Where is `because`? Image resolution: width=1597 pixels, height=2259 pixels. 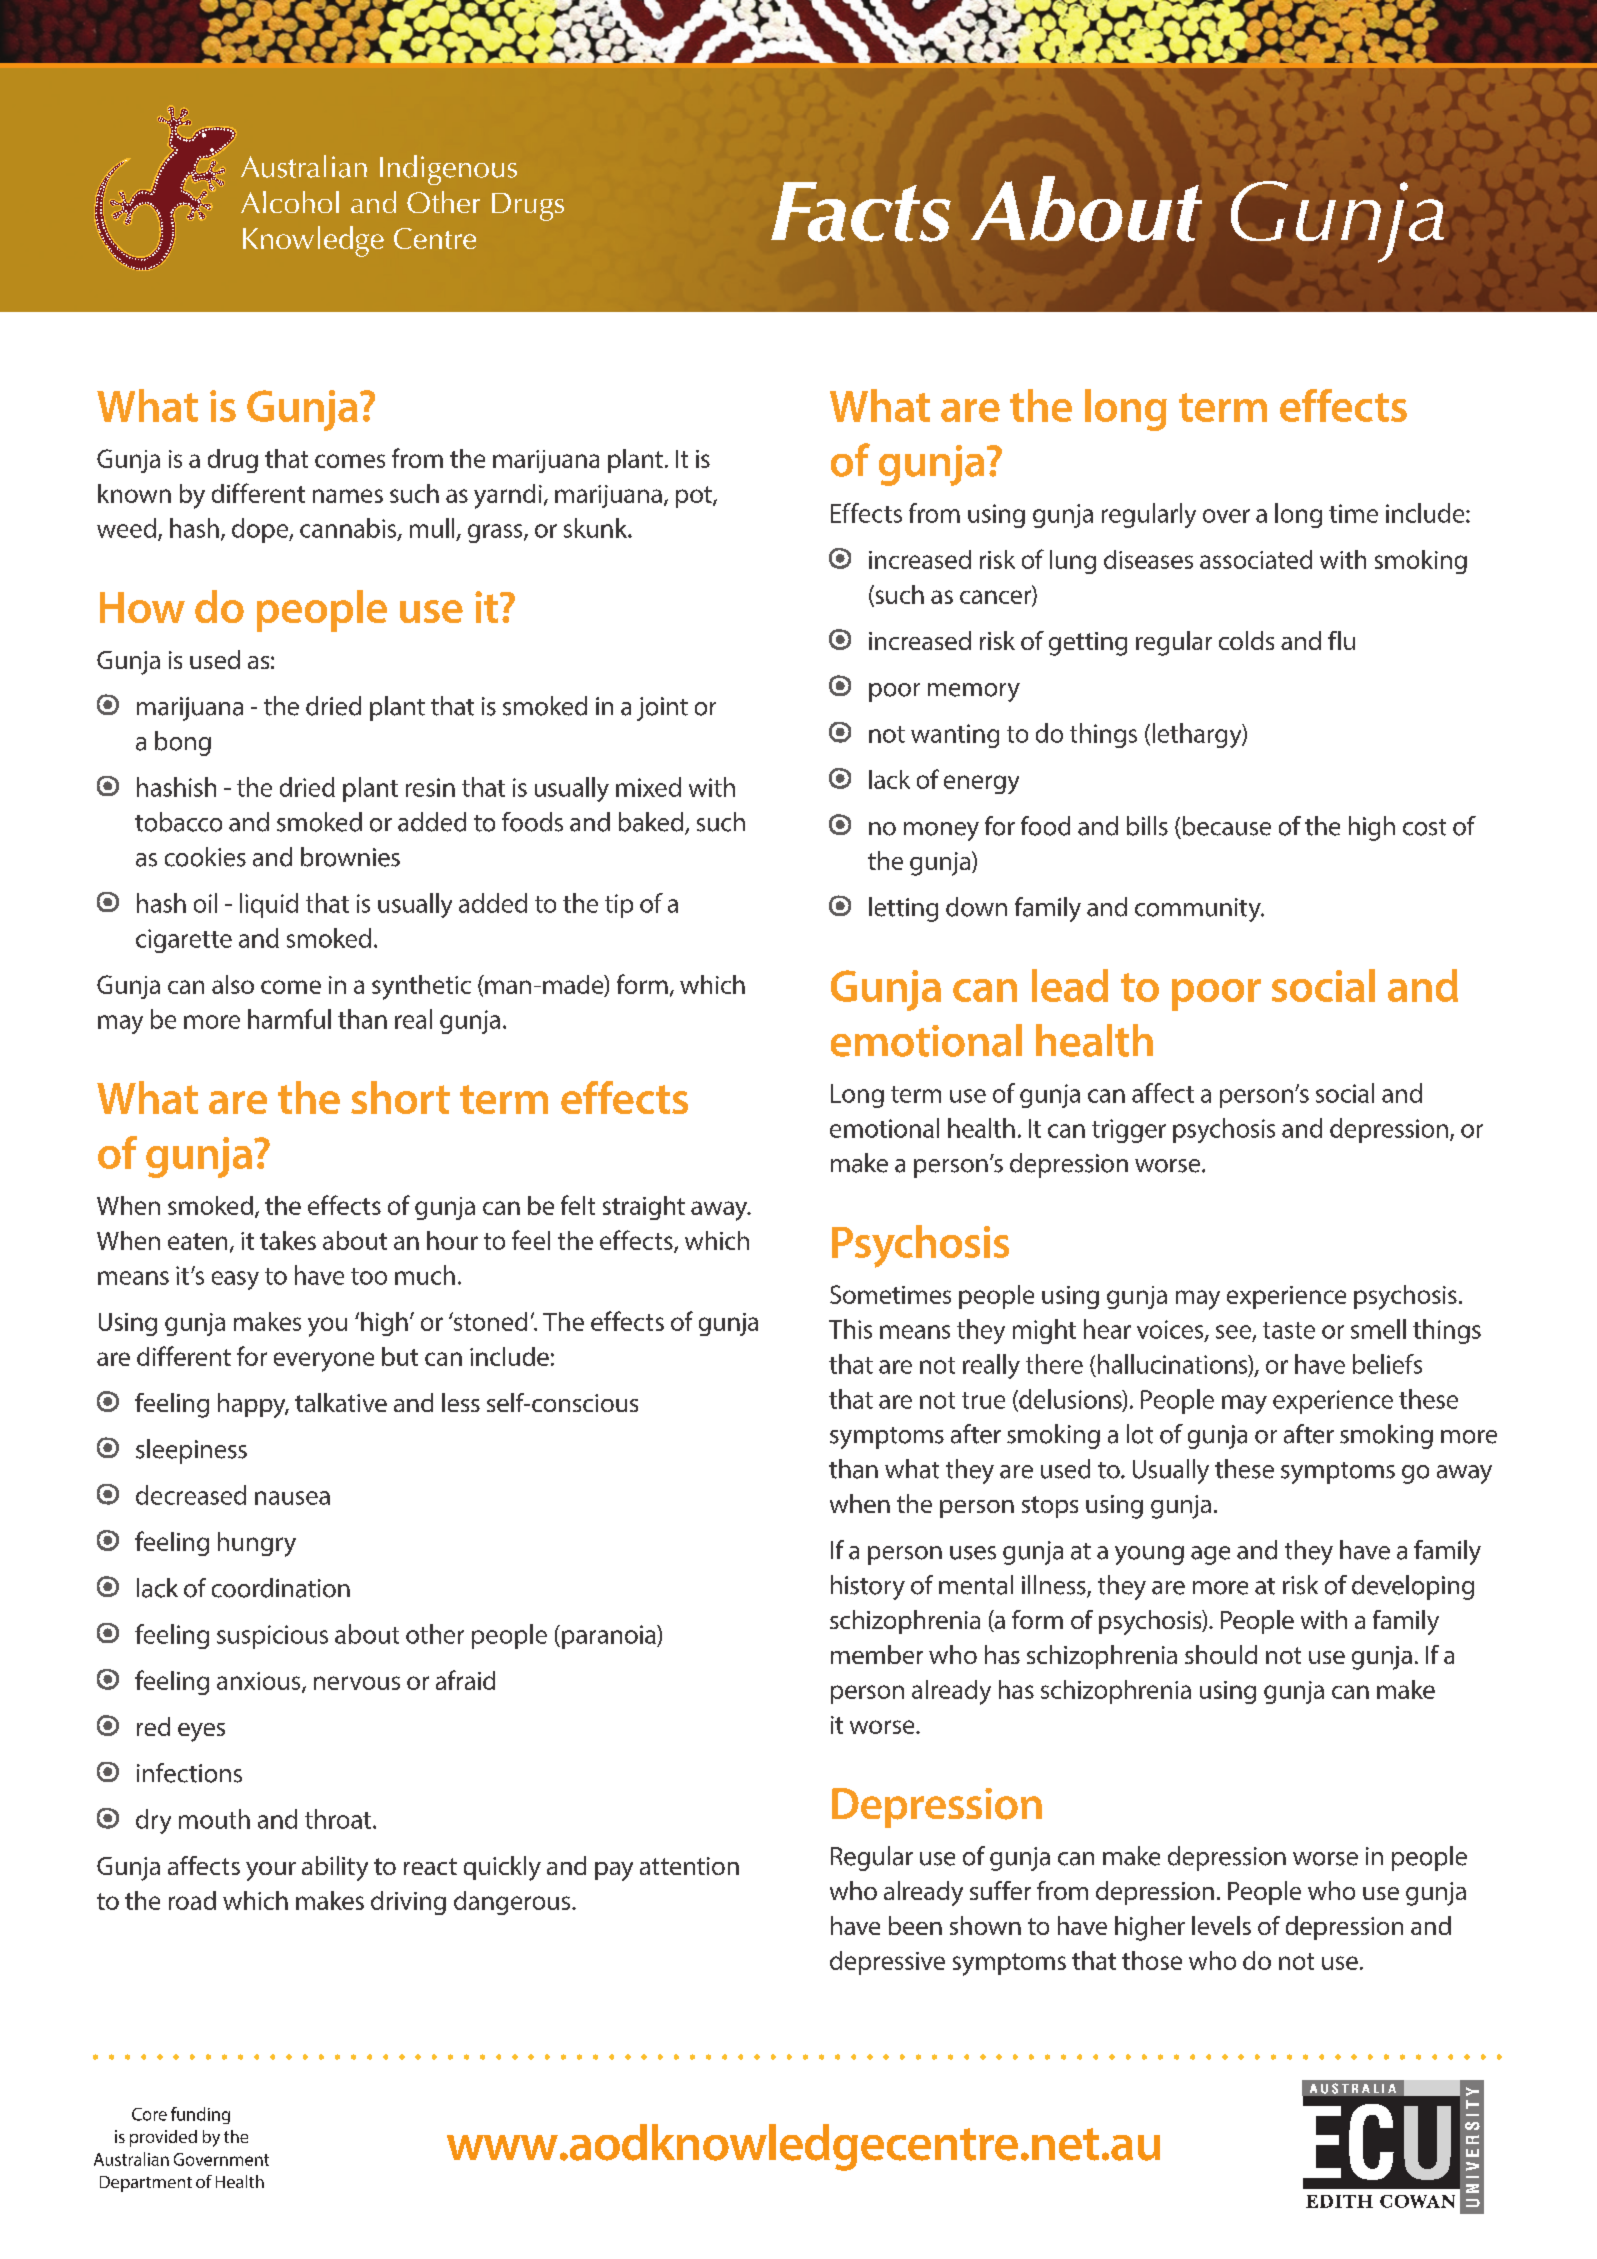 because is located at coordinates (1227, 826).
